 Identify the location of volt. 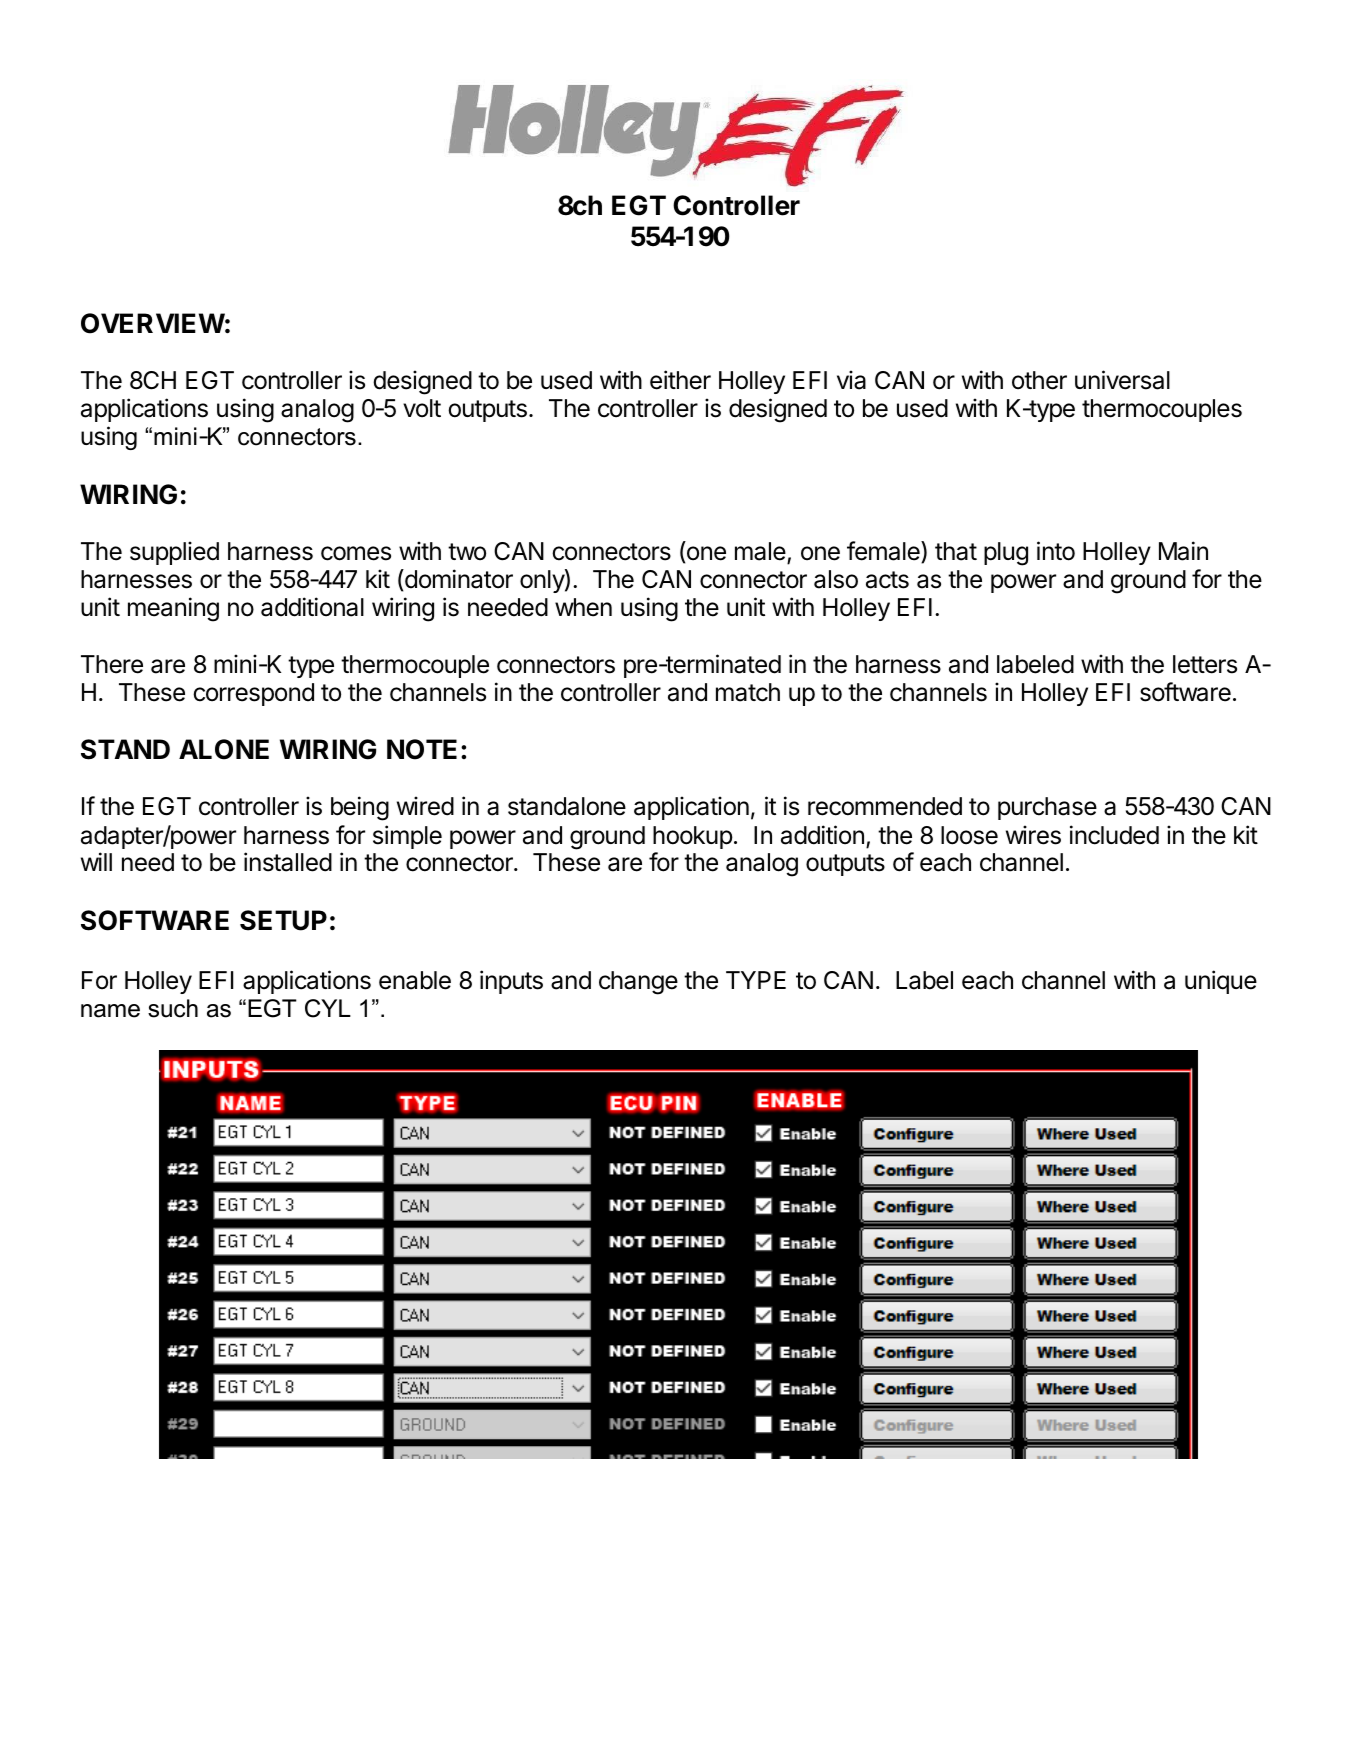
(422, 408).
